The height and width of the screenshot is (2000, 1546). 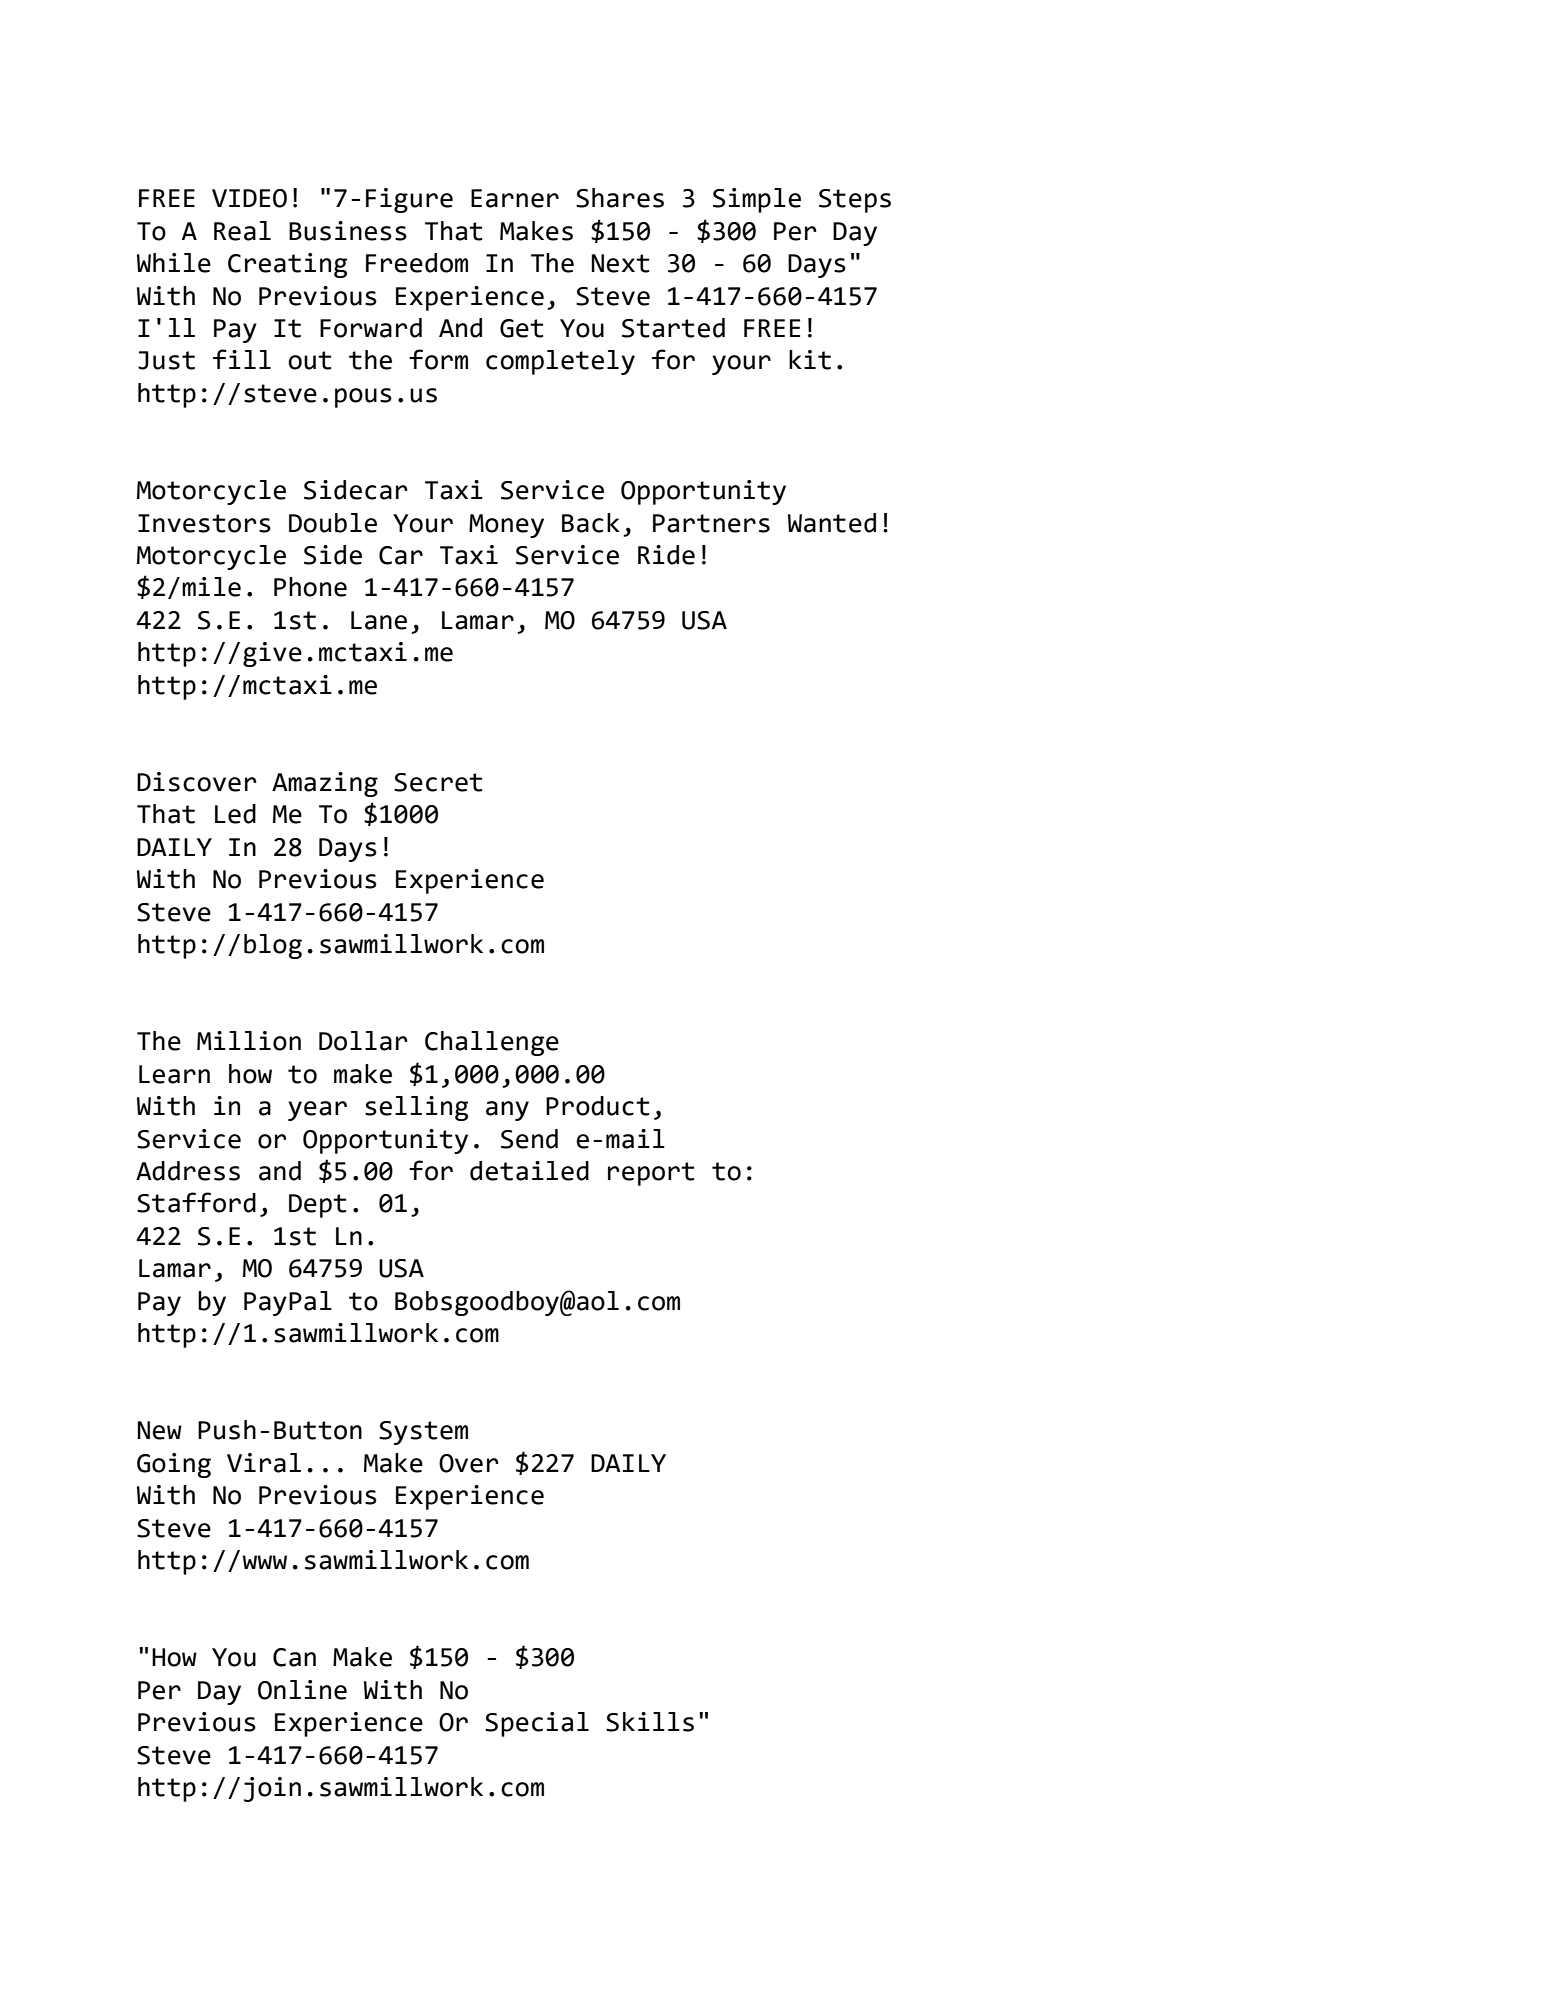 What do you see at coordinates (249, 1041) in the screenshot?
I see `Million` at bounding box center [249, 1041].
